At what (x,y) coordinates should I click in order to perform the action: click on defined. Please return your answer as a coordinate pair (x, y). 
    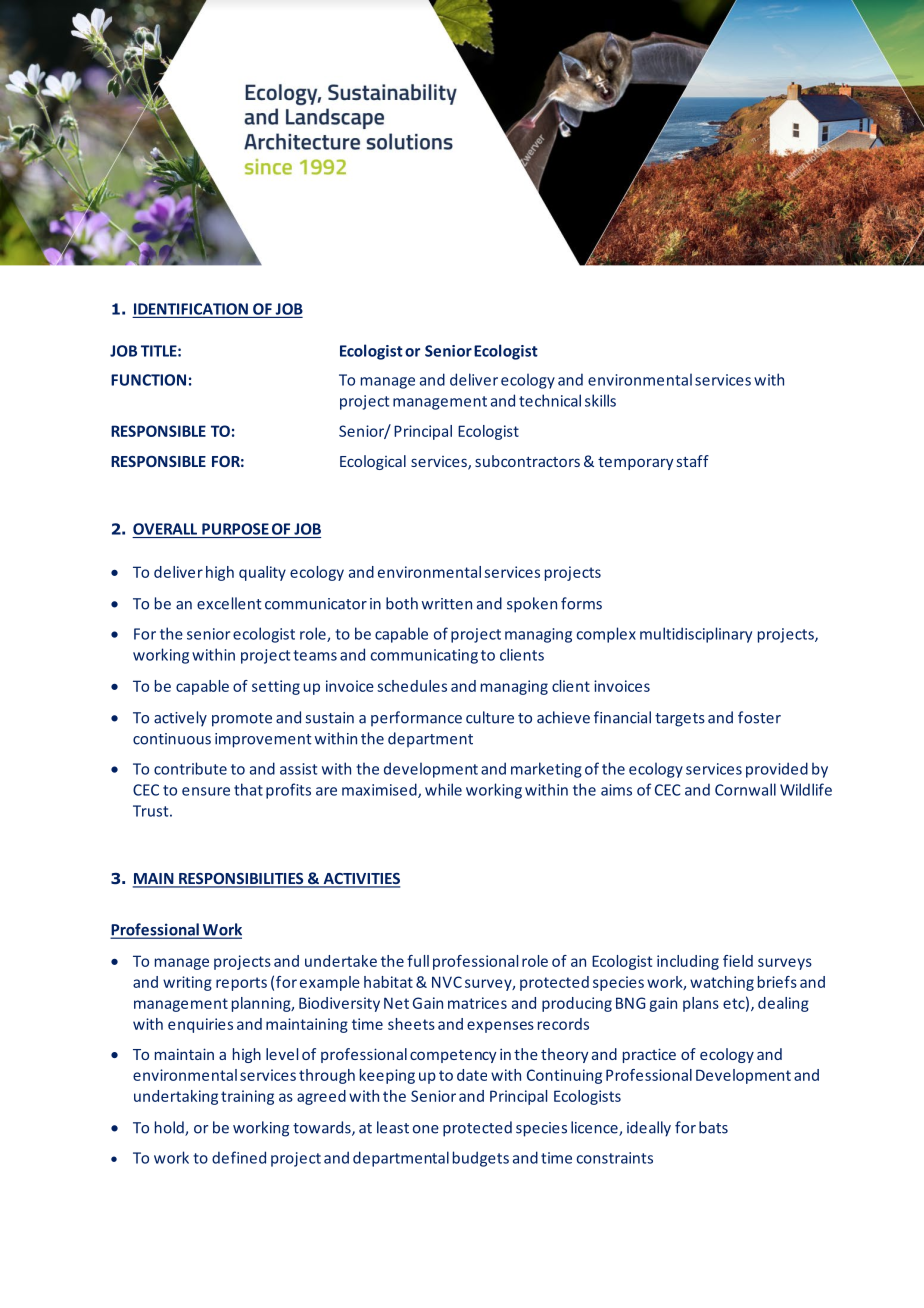
    Looking at the image, I should click on (239, 1157).
